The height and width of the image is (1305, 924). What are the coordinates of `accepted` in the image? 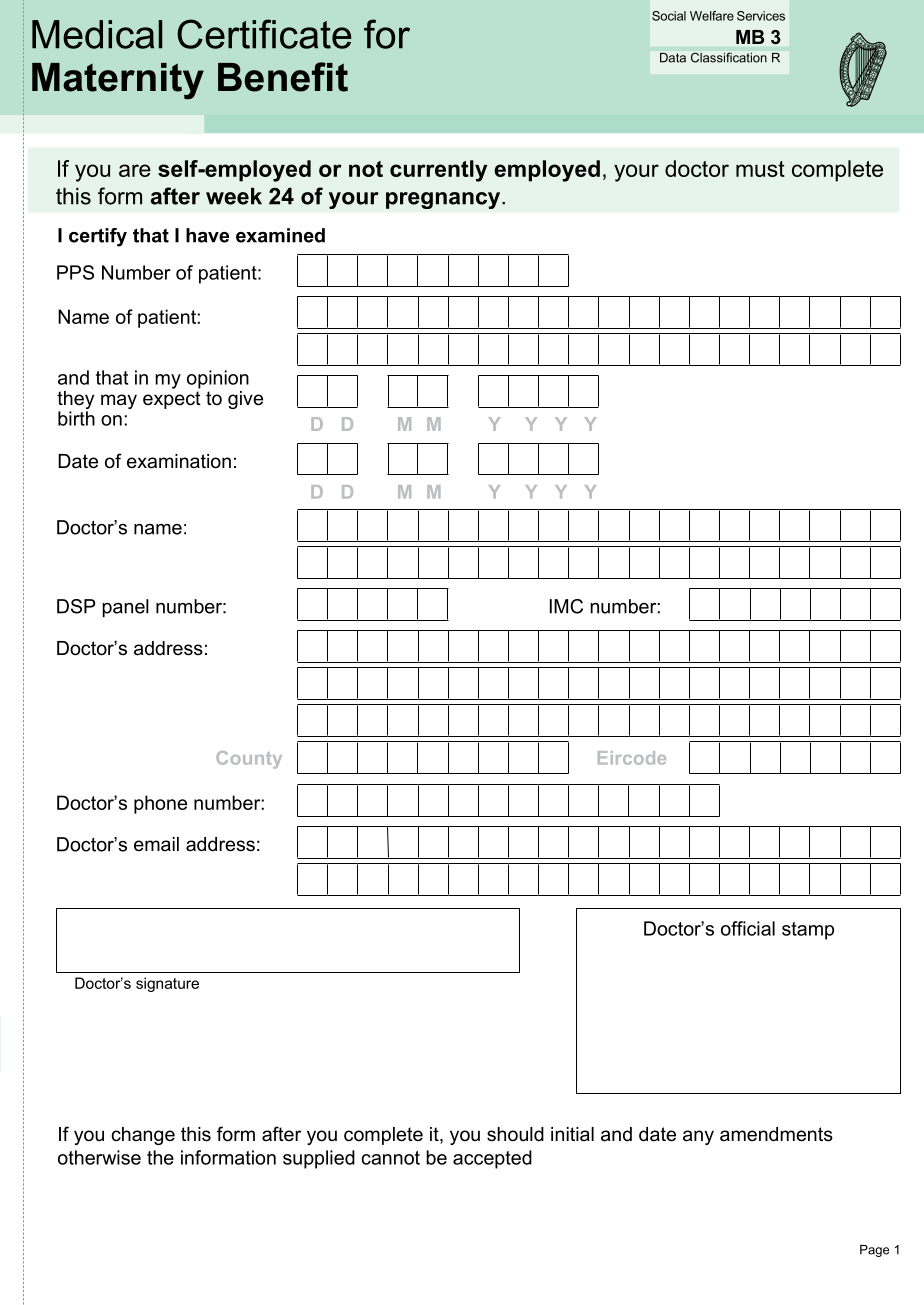 It's located at (492, 1159).
